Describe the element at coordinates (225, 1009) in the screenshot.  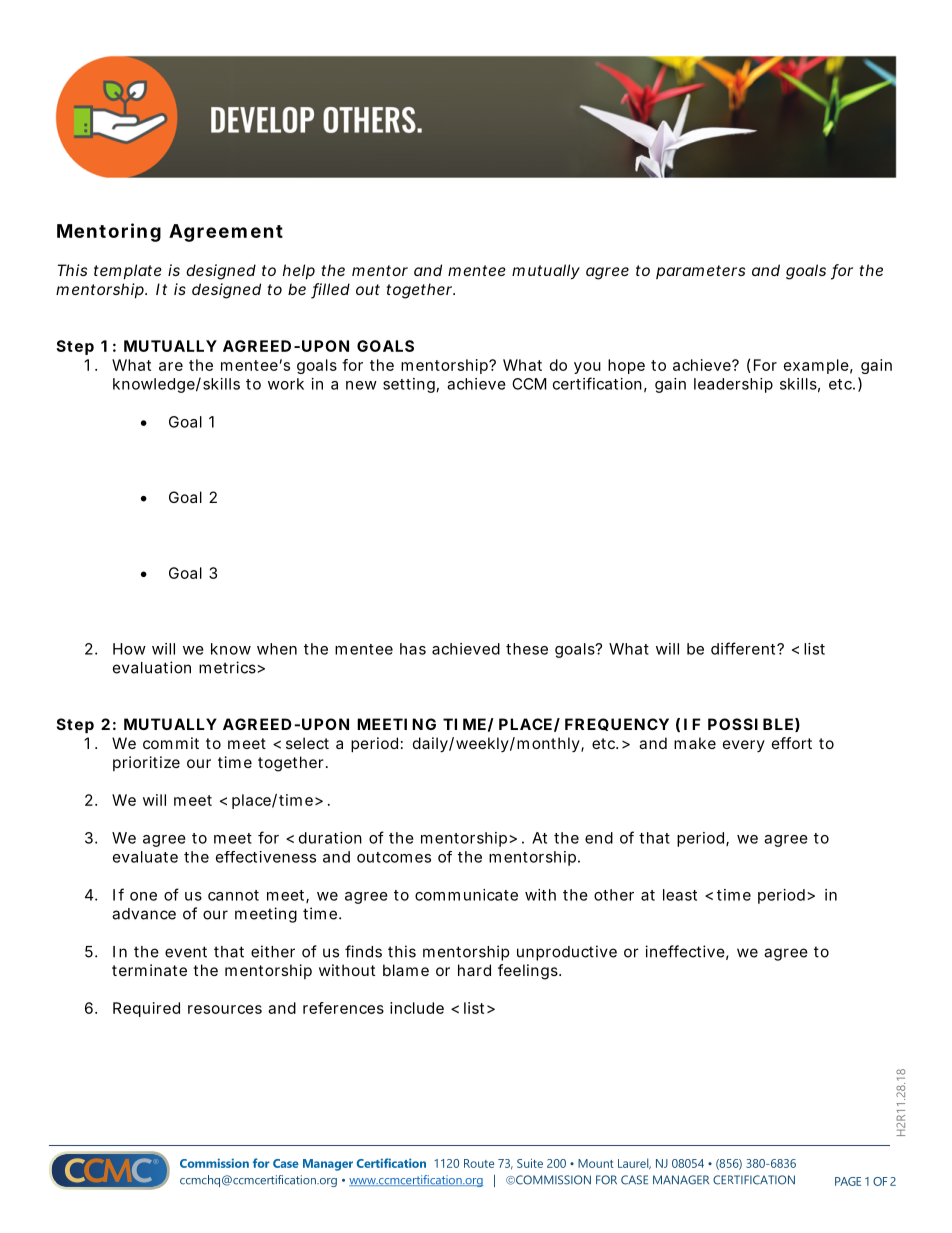
I see `resources` at that location.
